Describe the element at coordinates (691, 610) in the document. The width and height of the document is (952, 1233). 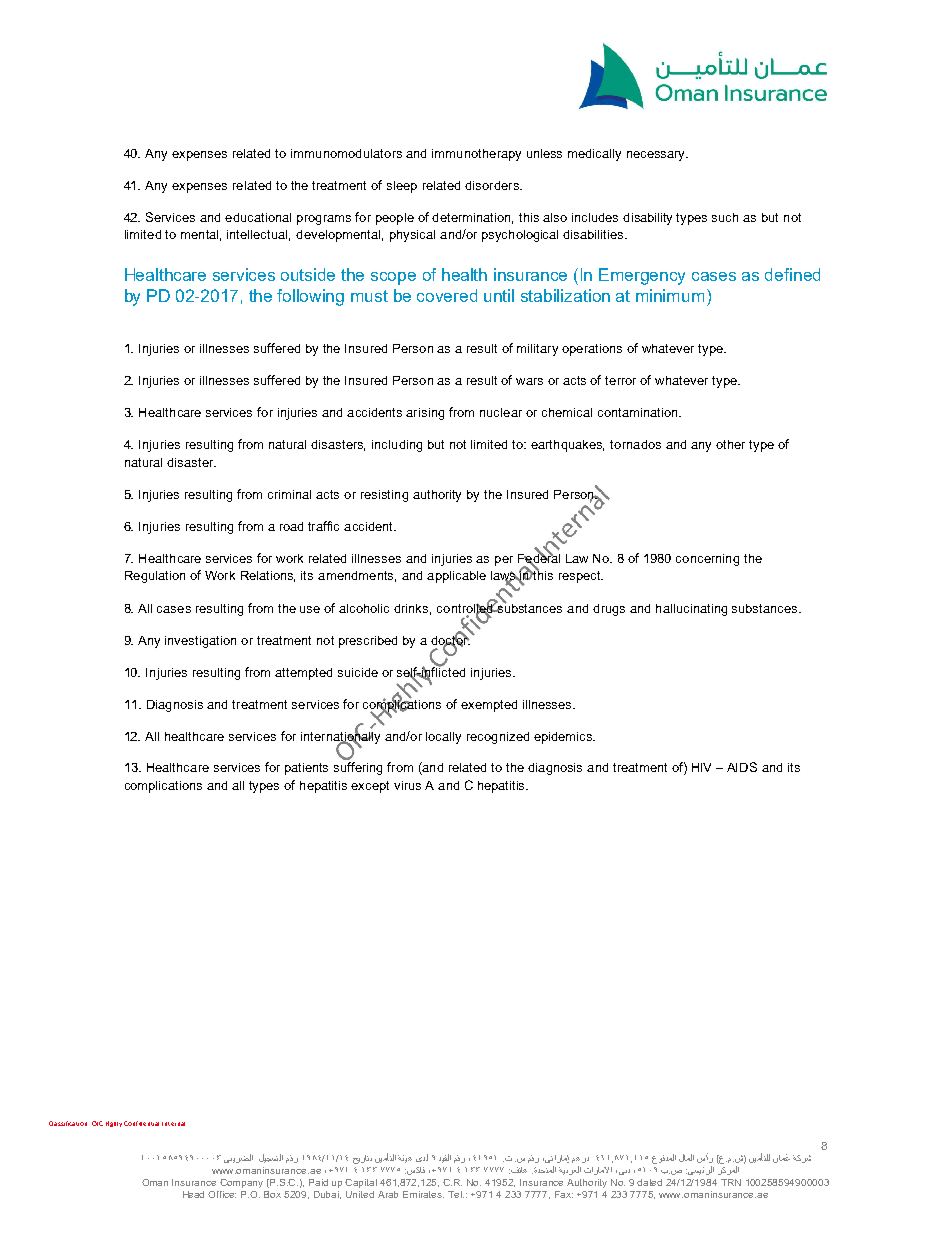
I see `hallucinating` at that location.
